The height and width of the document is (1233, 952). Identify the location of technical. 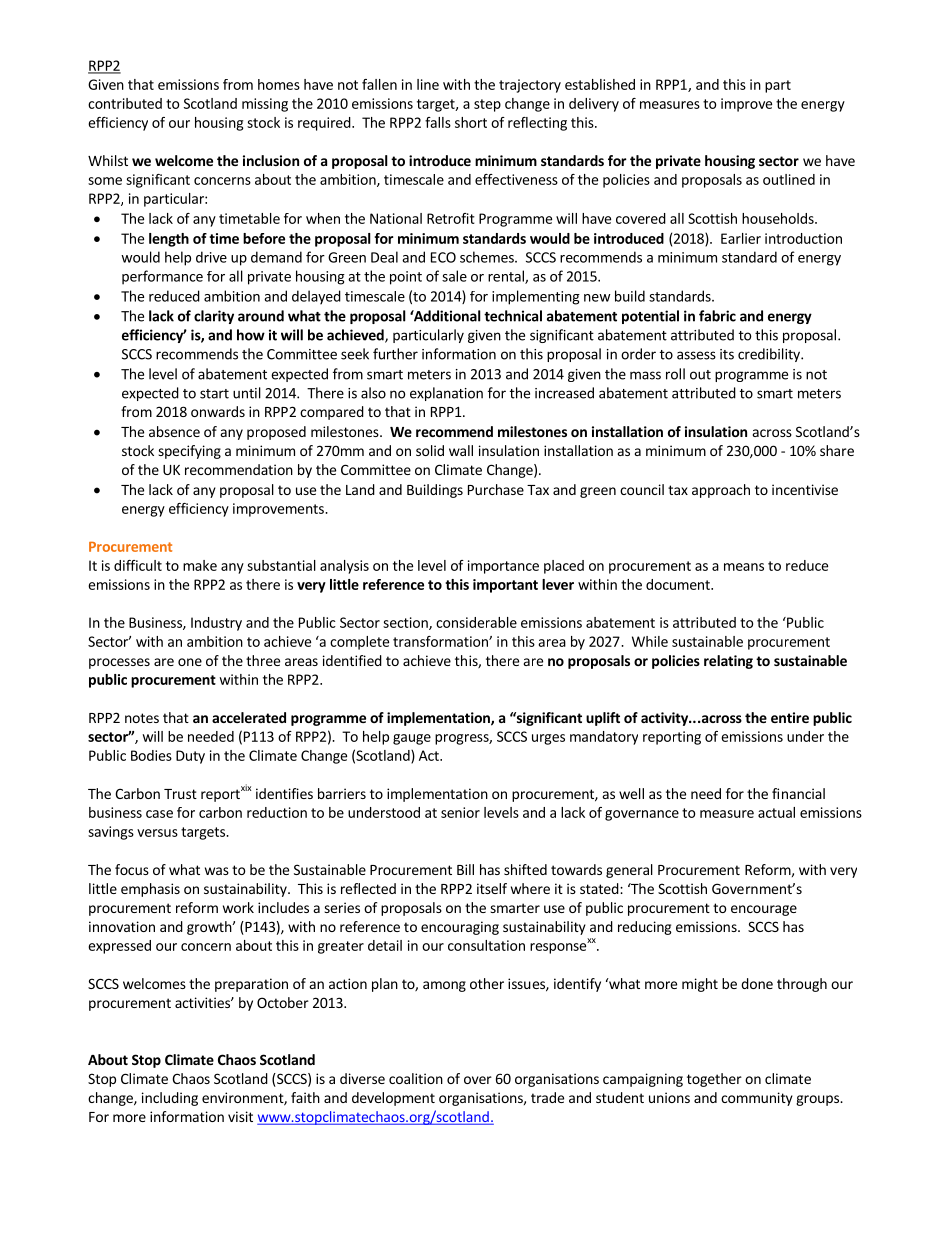
(513, 316).
